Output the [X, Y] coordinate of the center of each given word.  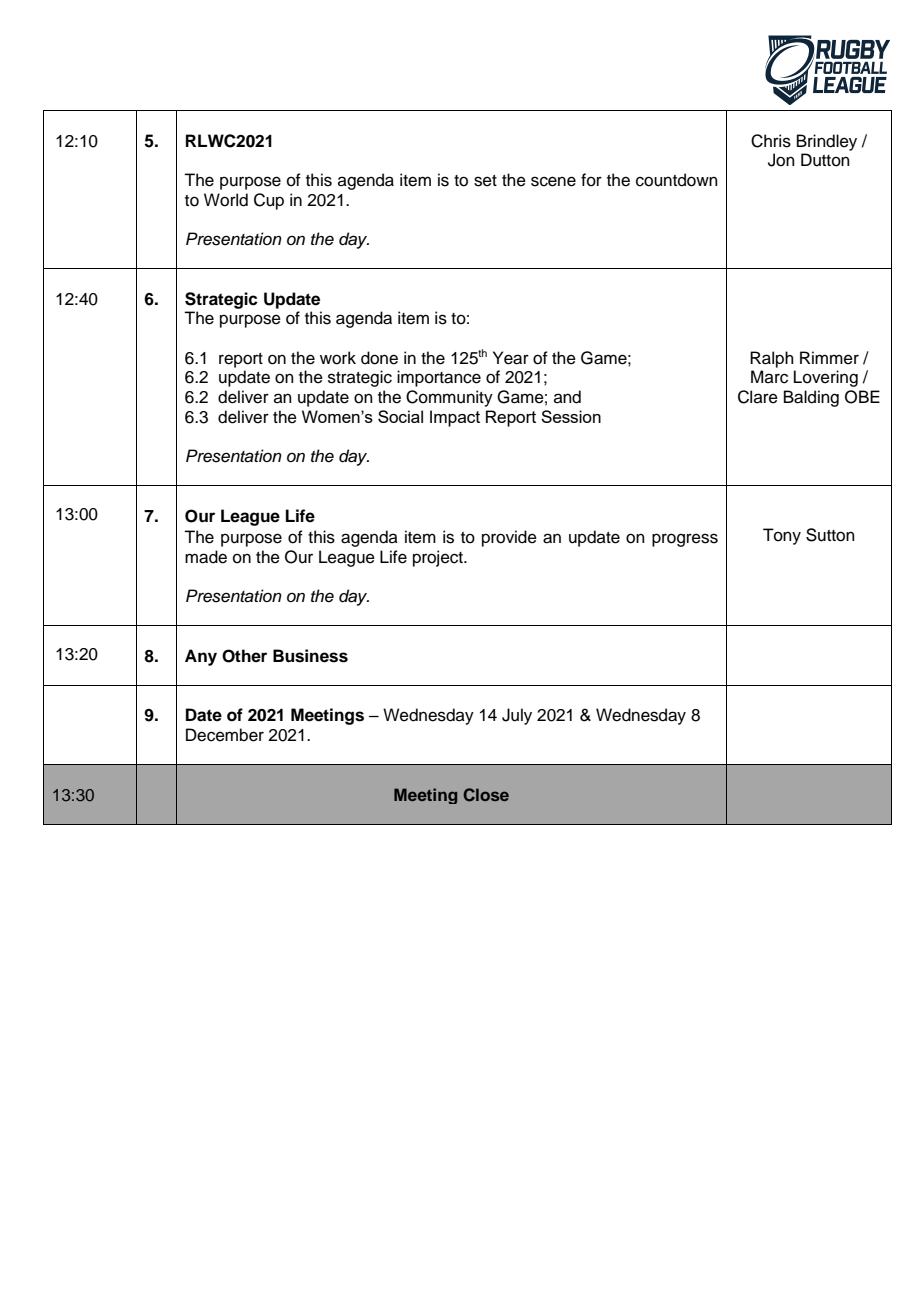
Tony [782, 536]
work [338, 358]
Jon [781, 160]
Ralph [772, 359]
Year [511, 358]
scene [553, 181]
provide [509, 538]
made [206, 557]
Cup [269, 201]
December [225, 735]
